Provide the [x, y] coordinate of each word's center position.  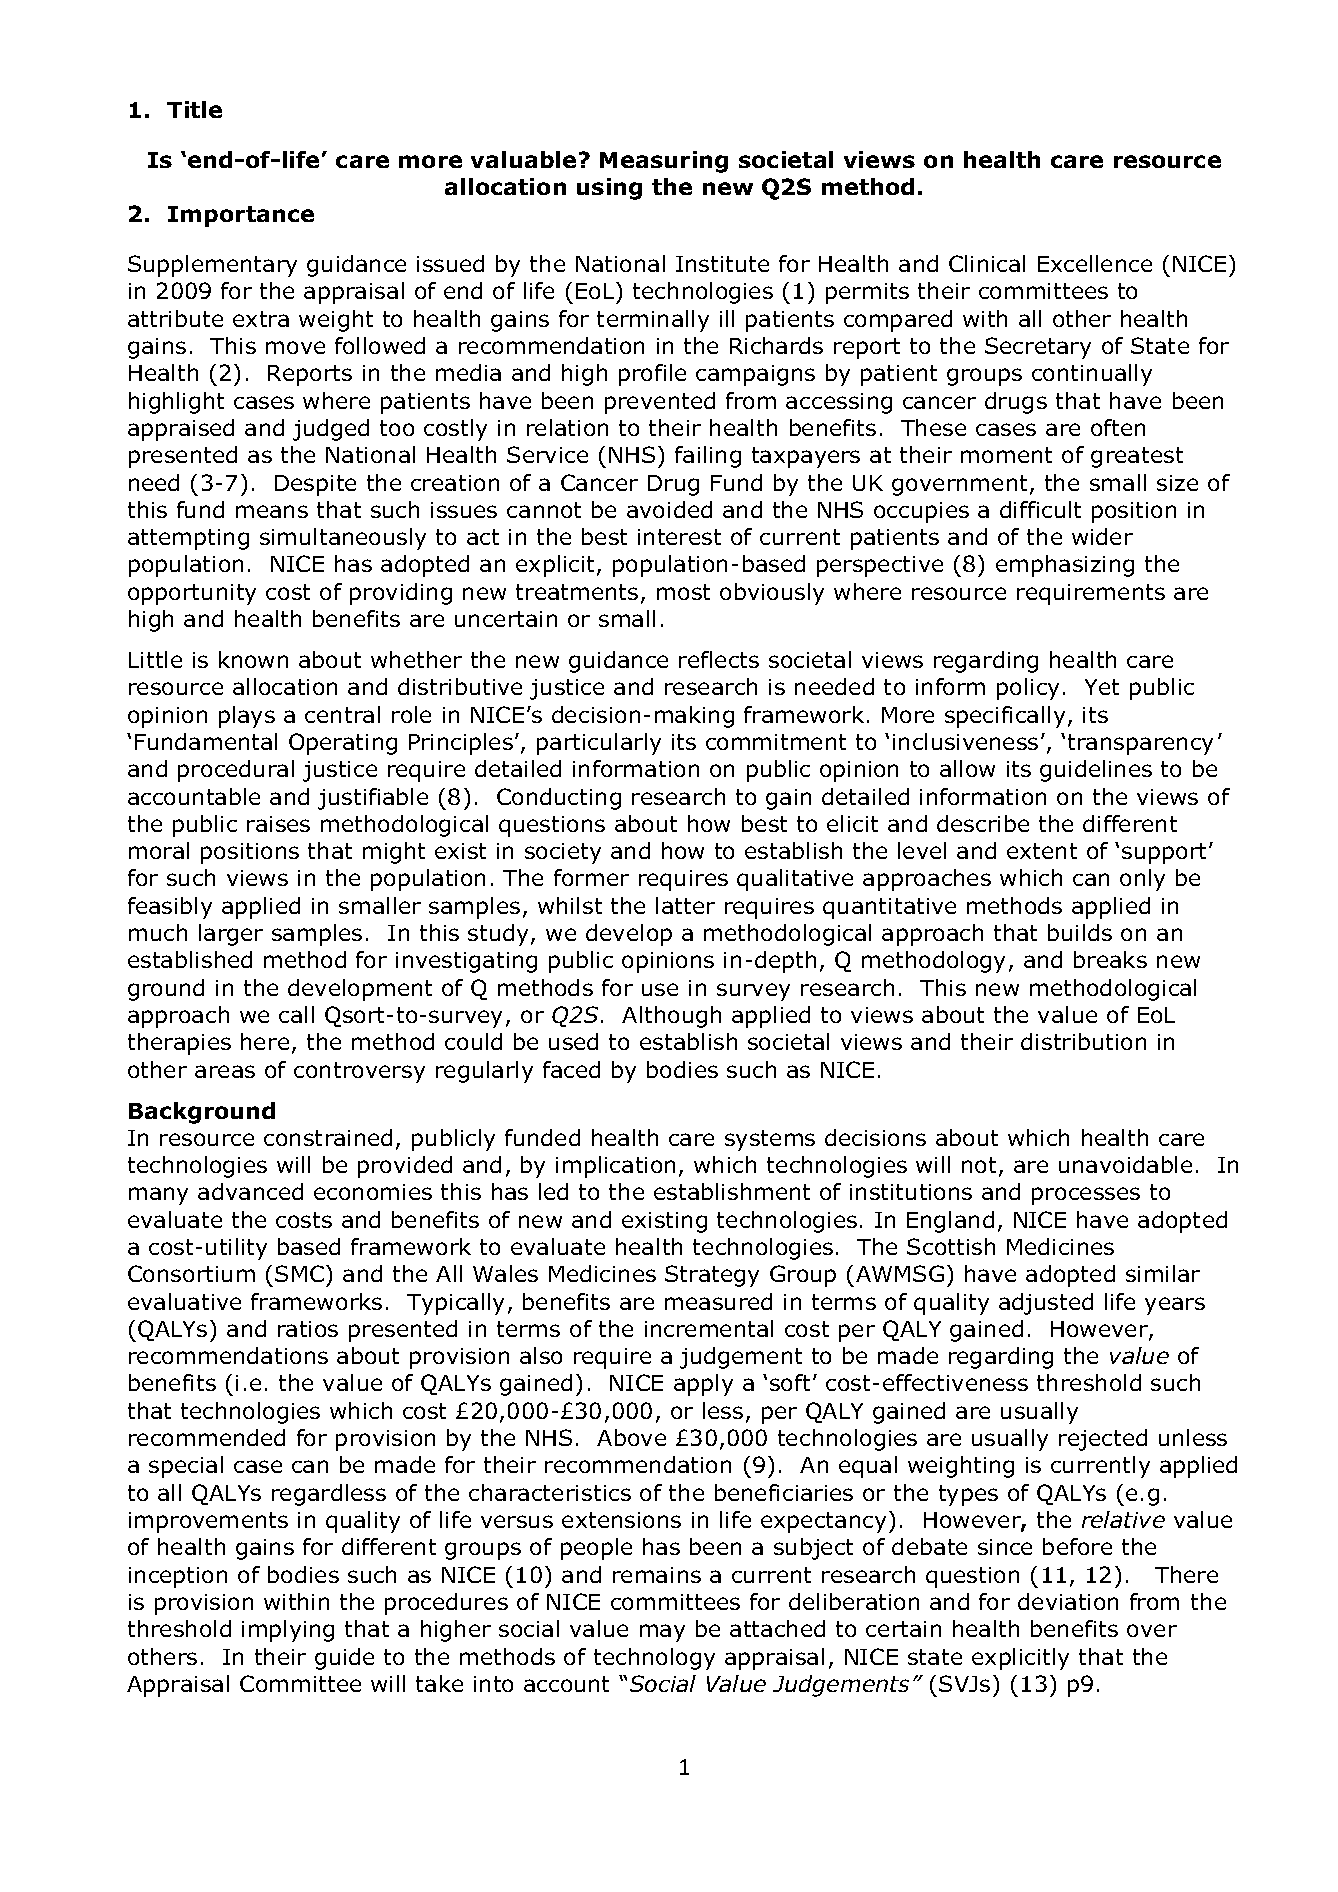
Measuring [664, 162]
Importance [241, 216]
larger [231, 935]
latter [685, 905]
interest [679, 537]
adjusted [1046, 1304]
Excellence [1095, 263]
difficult [1040, 509]
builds [1080, 932]
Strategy [712, 1276]
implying [288, 1631]
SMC [299, 1273]
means [272, 511]
